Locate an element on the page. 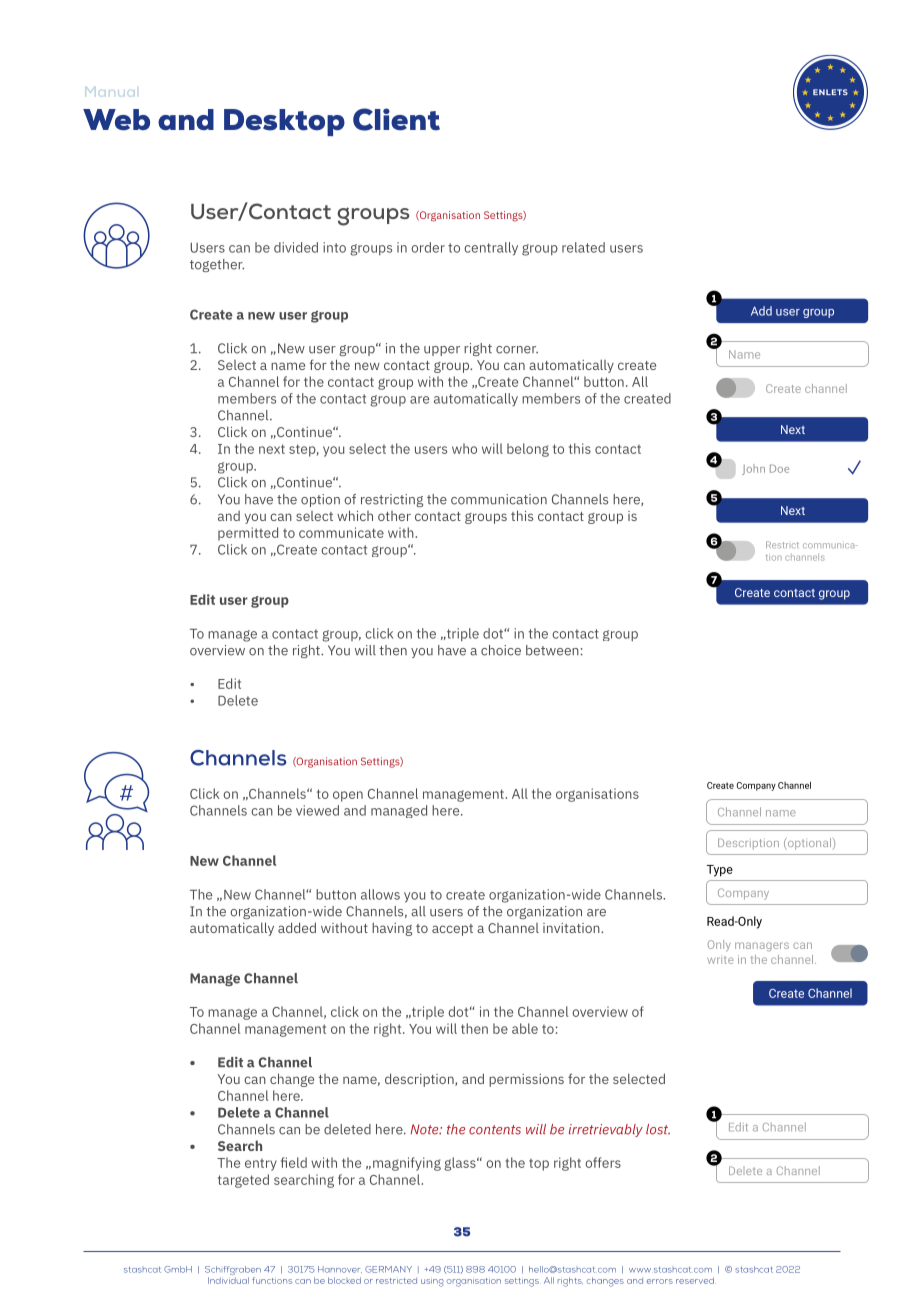  Individual is located at coordinates (228, 1280).
